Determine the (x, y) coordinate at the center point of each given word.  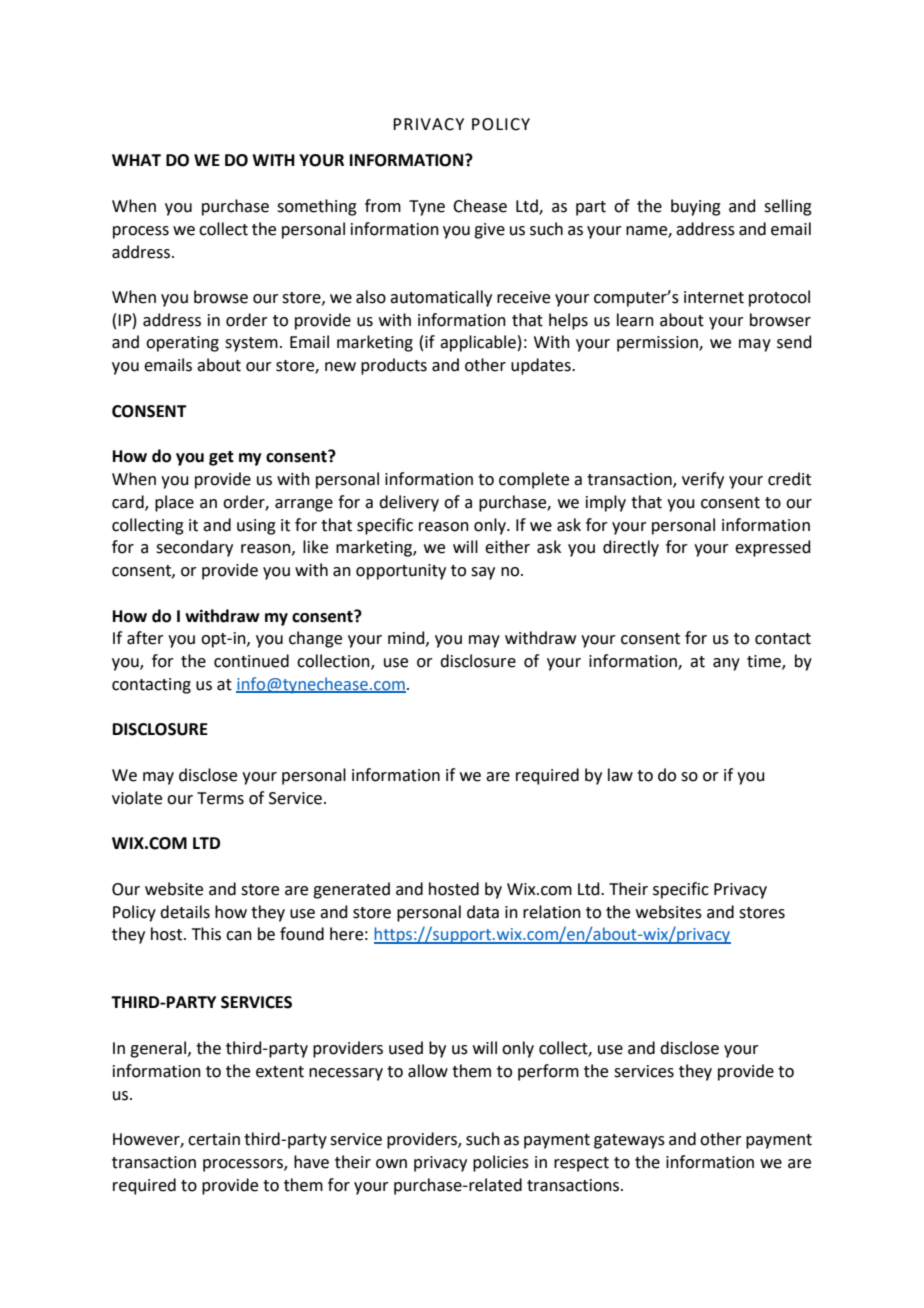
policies (501, 1163)
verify (703, 480)
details (185, 912)
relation (552, 912)
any (726, 664)
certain (214, 1139)
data (483, 912)
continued (251, 661)
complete (534, 480)
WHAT (136, 160)
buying (696, 207)
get (221, 458)
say (483, 573)
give (489, 231)
